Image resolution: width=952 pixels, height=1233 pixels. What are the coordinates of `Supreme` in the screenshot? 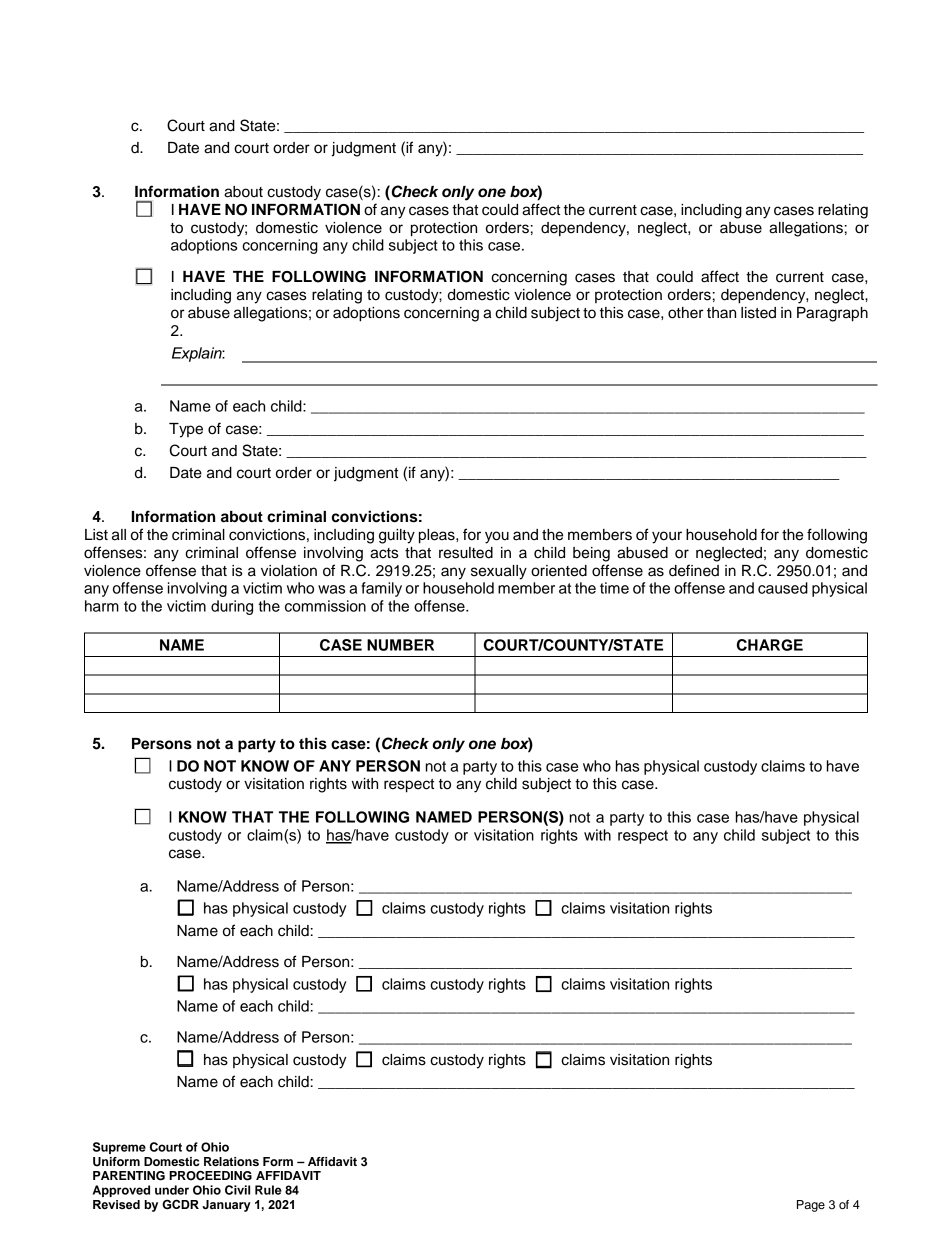 It's located at (119, 1148).
